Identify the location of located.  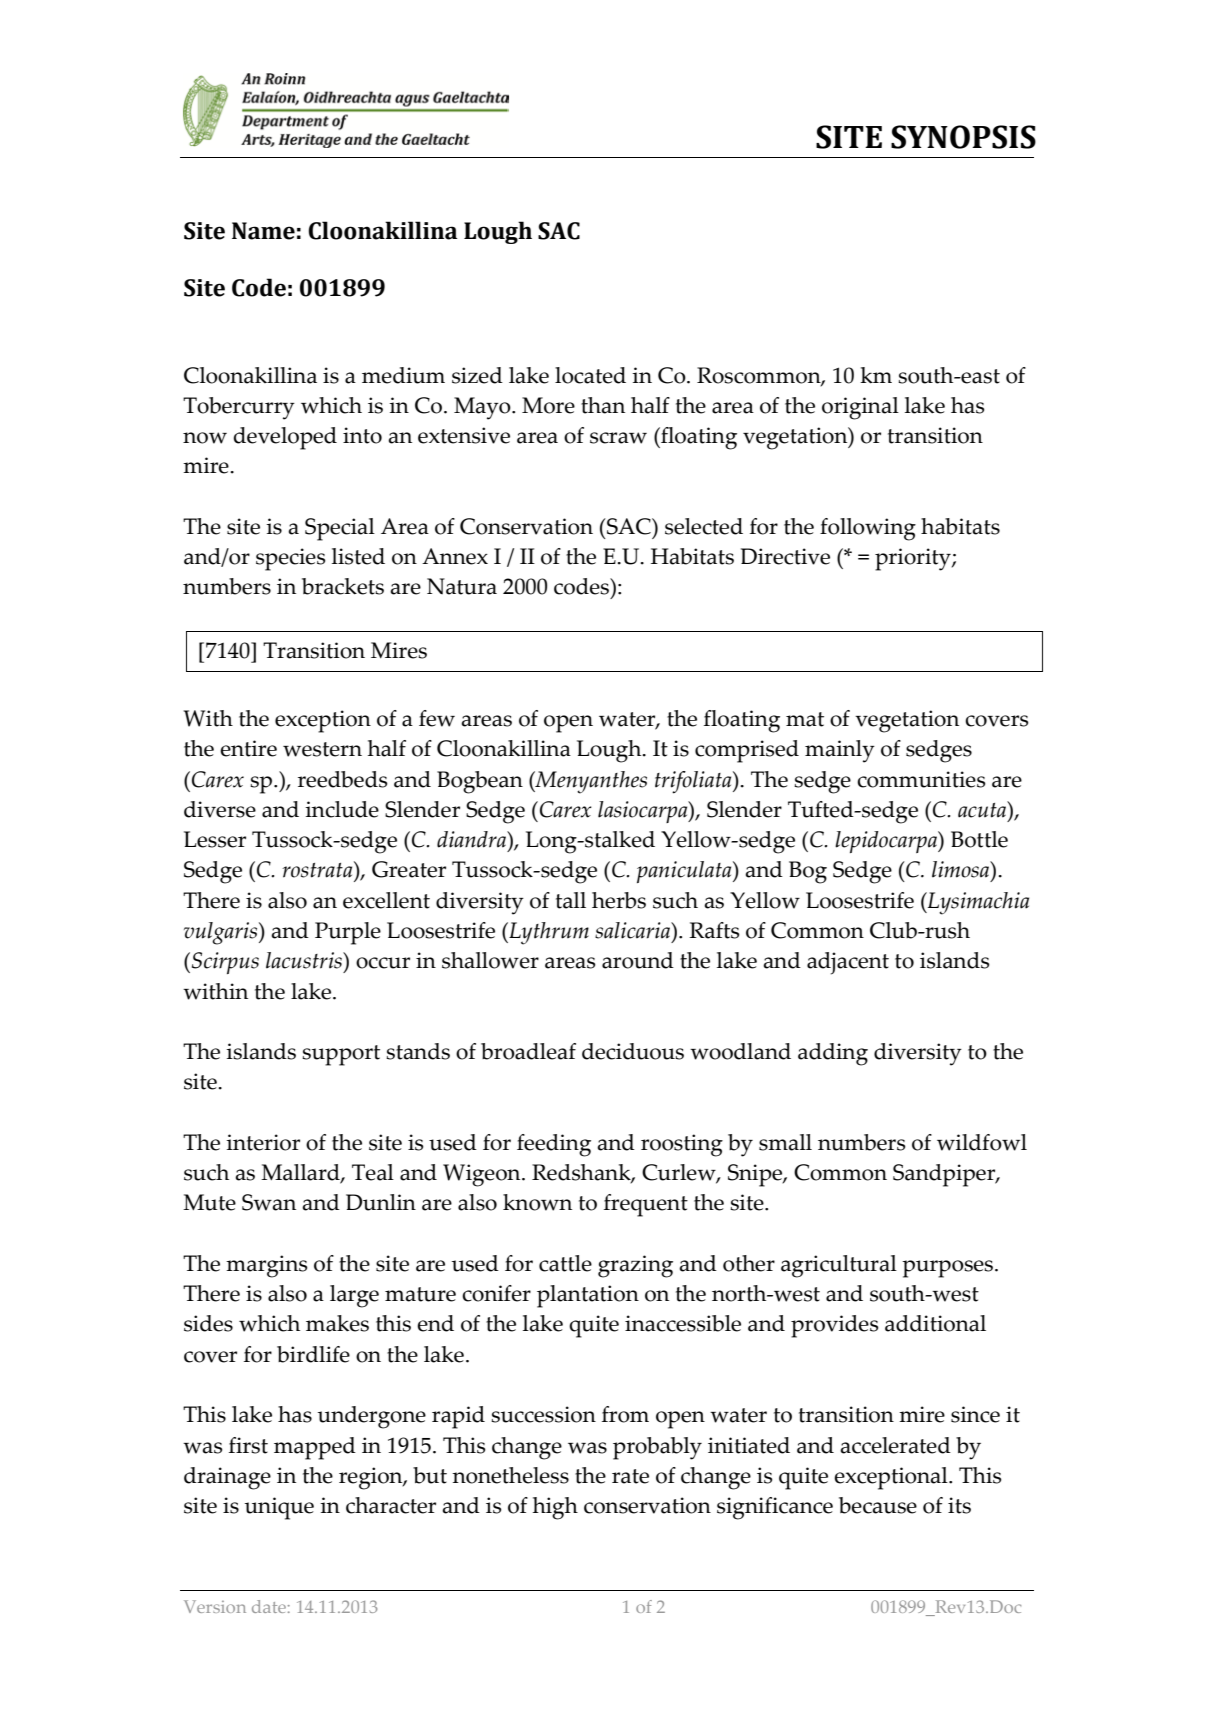
(590, 375).
